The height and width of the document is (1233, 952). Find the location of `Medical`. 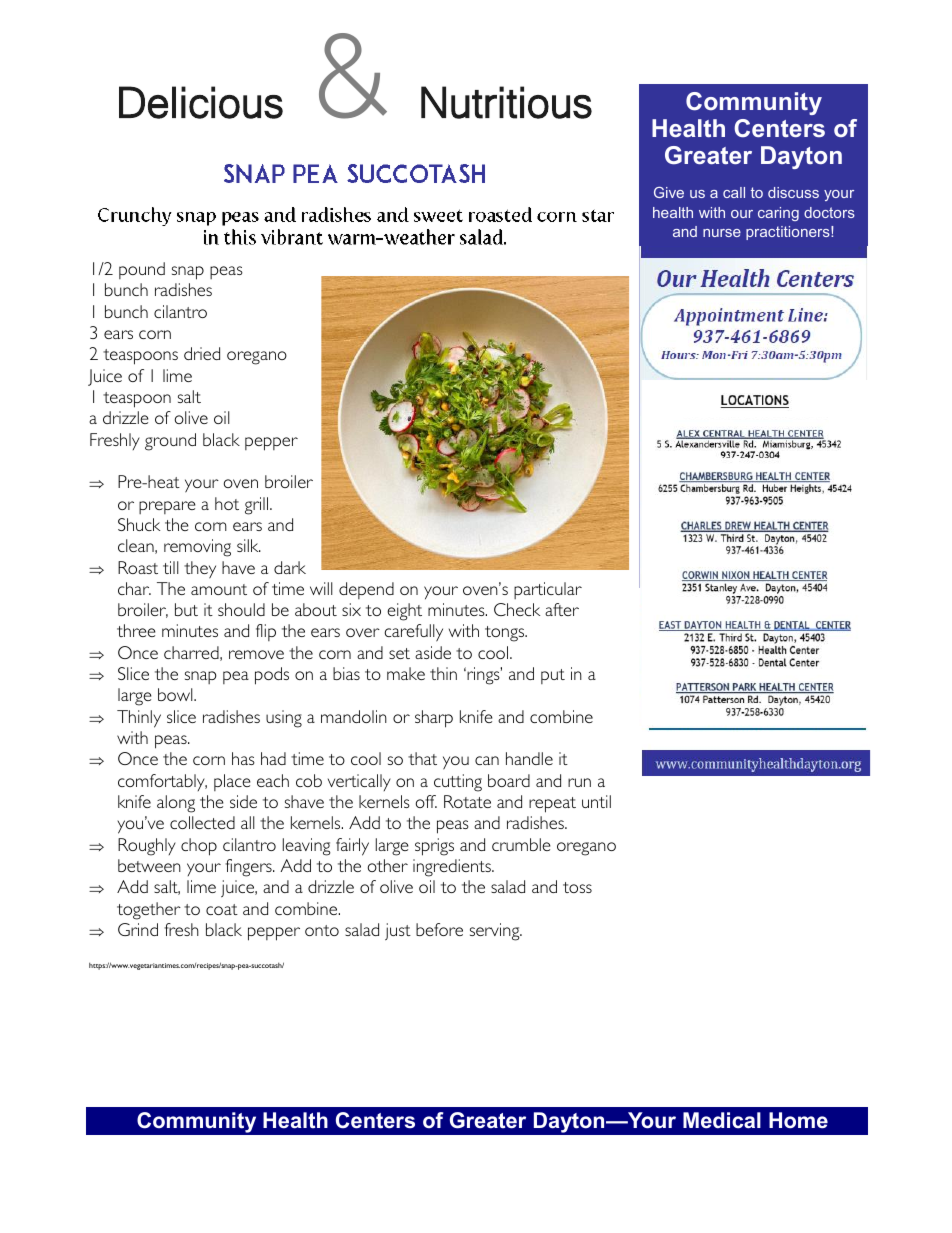

Medical is located at coordinates (722, 1120).
